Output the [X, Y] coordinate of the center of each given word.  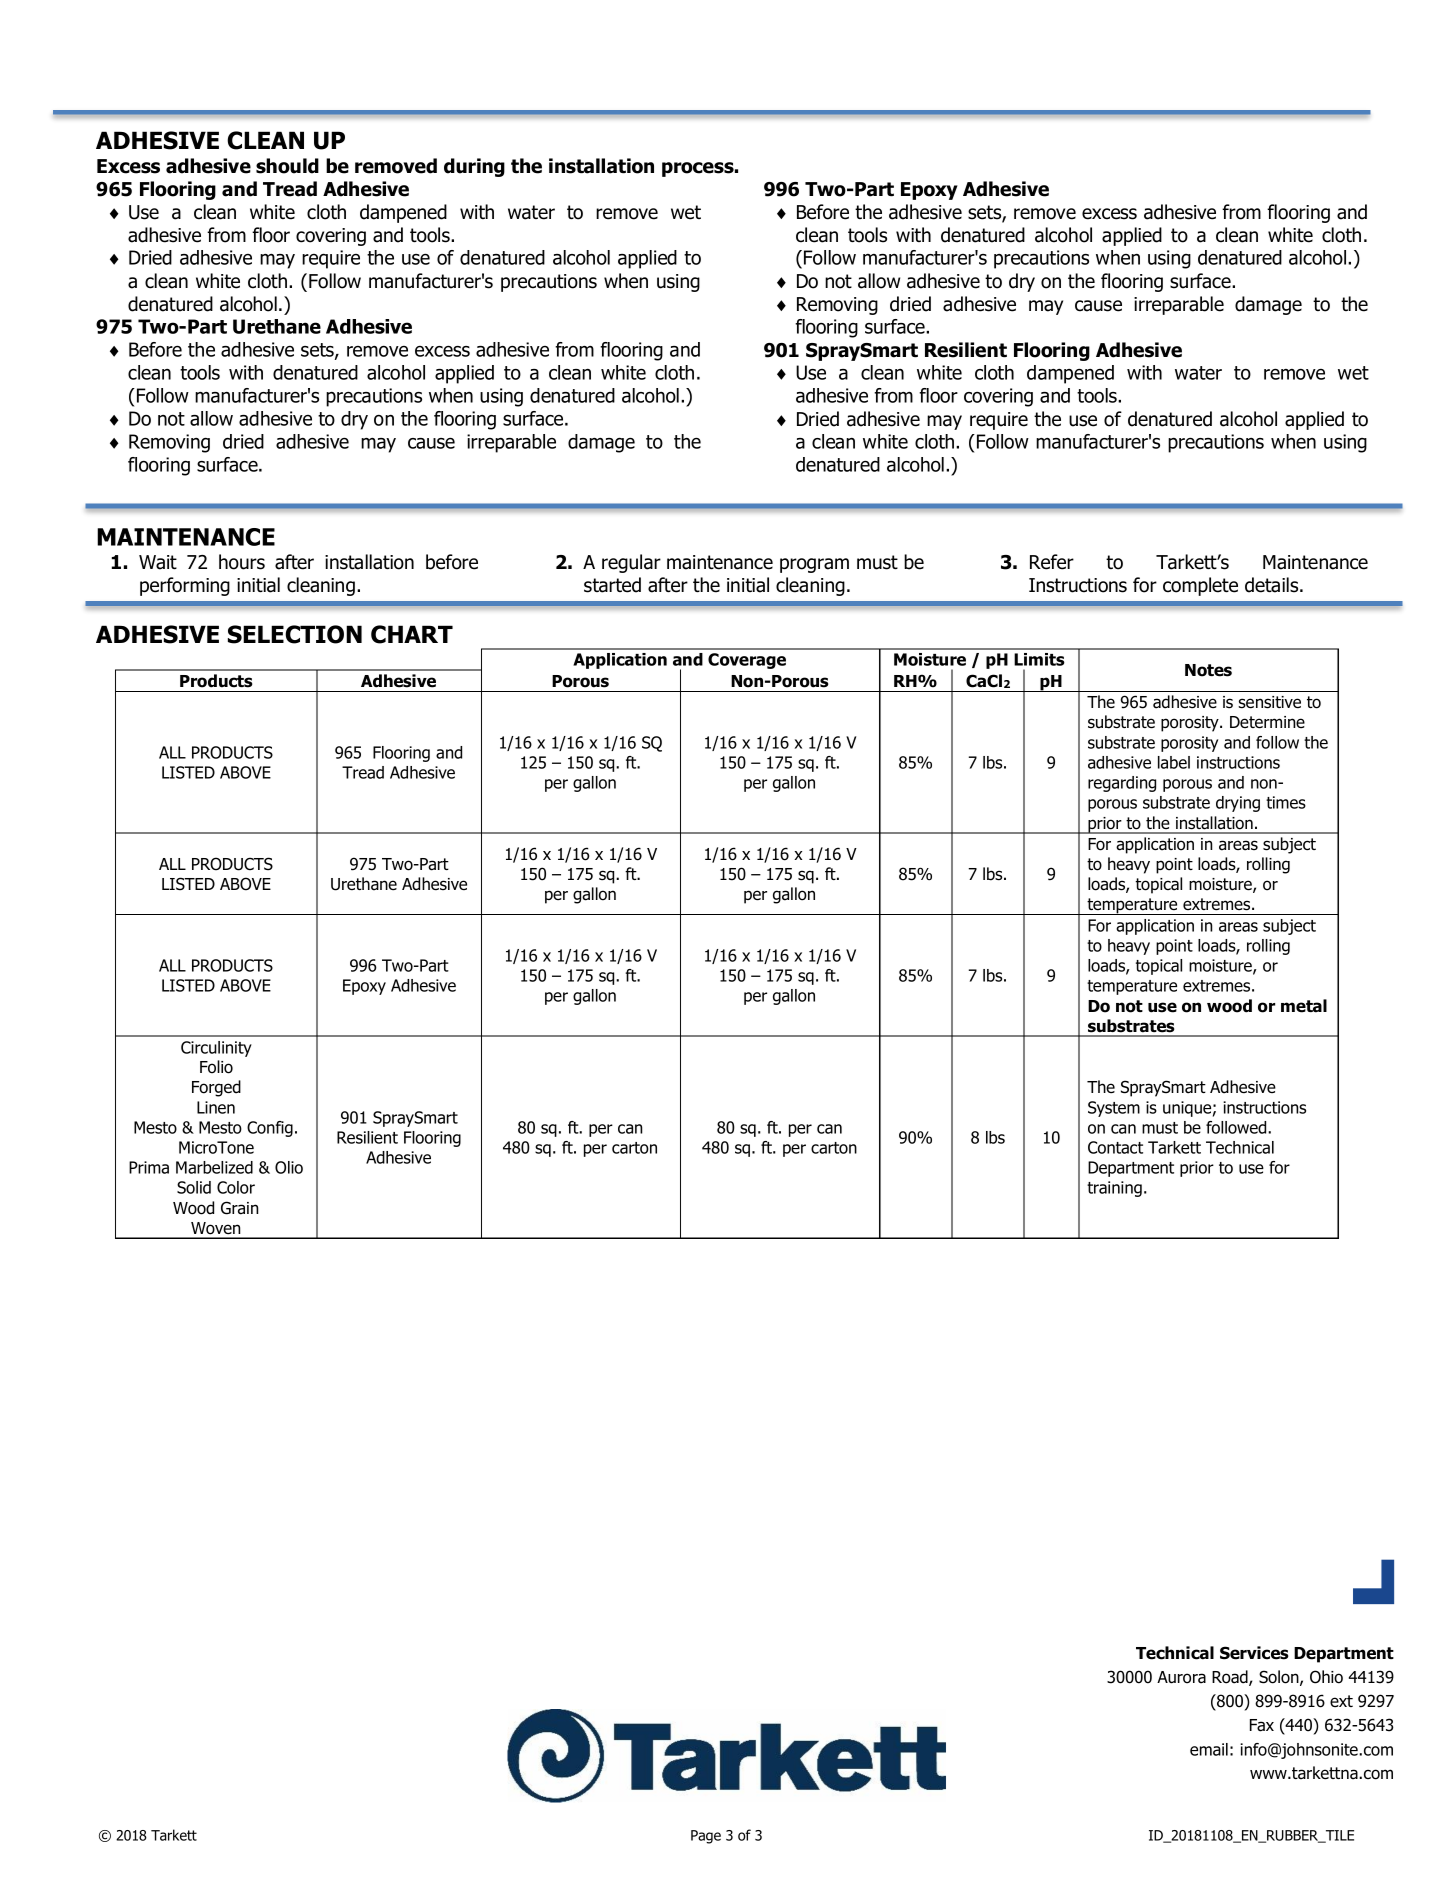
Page [706, 1837]
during [474, 167]
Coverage [747, 661]
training [1114, 1189]
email [1209, 1749]
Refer [1052, 562]
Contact [1115, 1147]
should [287, 166]
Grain [239, 1208]
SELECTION [295, 634]
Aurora [1181, 1677]
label [1174, 762]
